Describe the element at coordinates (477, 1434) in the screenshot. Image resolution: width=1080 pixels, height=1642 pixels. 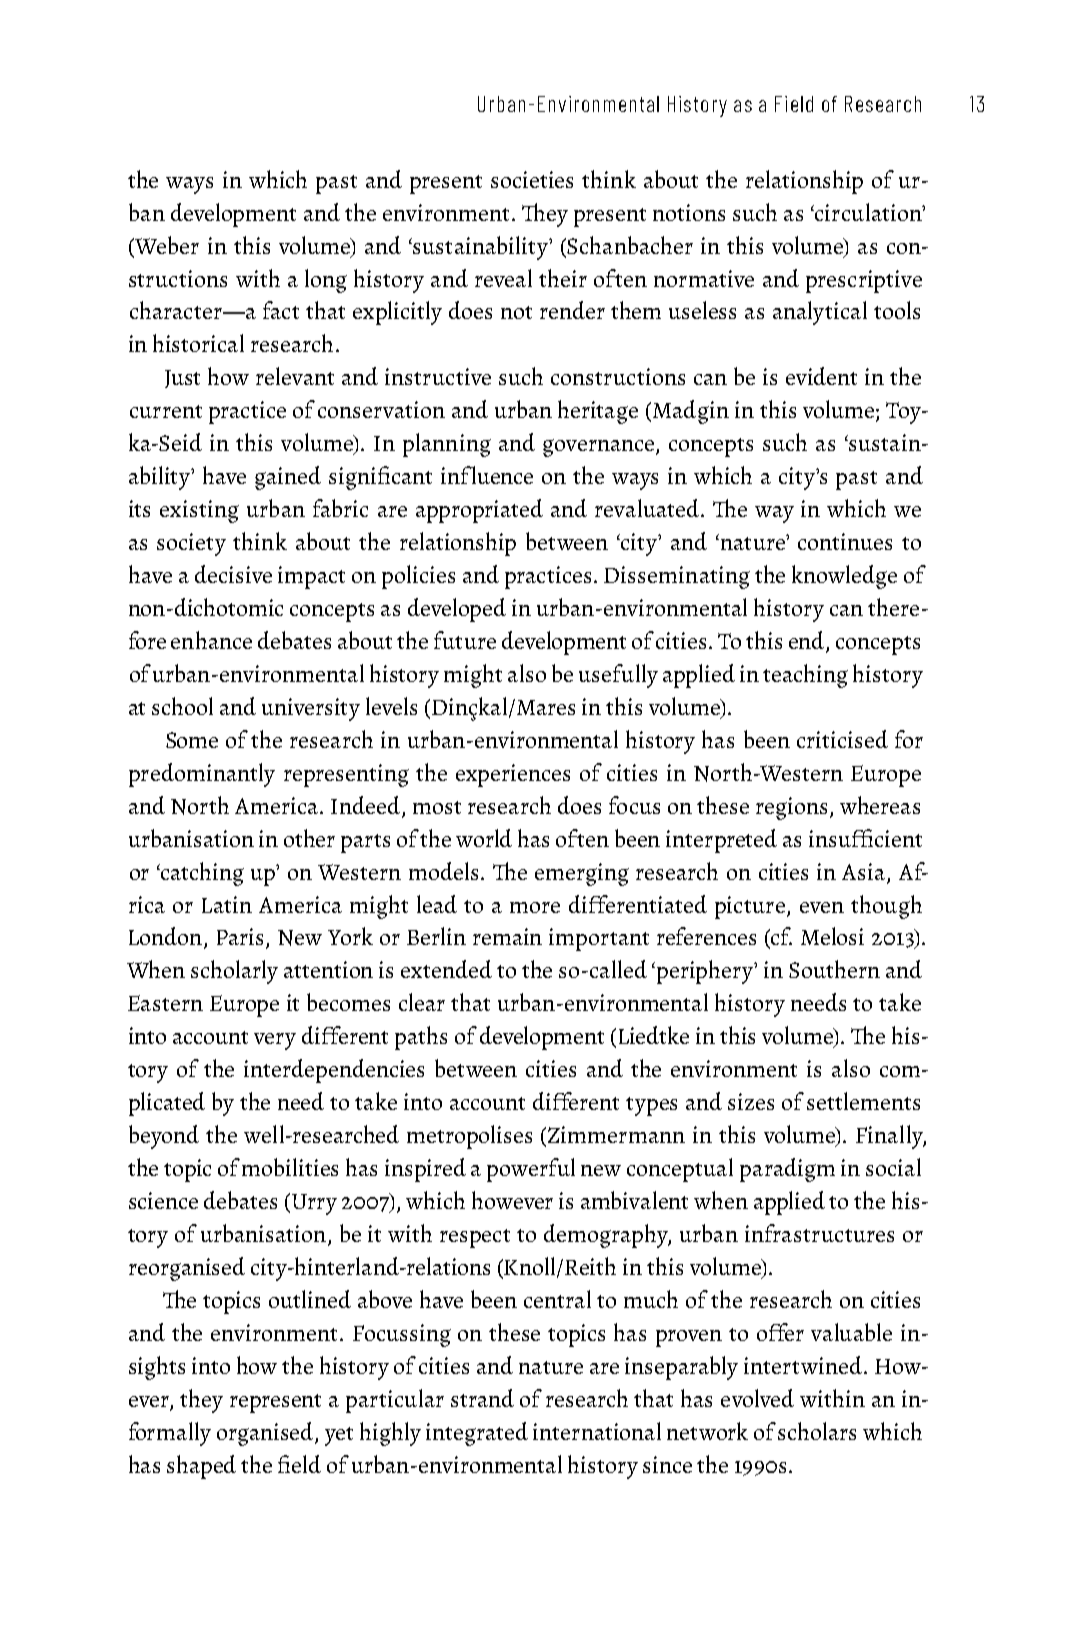
I see `integrated` at that location.
